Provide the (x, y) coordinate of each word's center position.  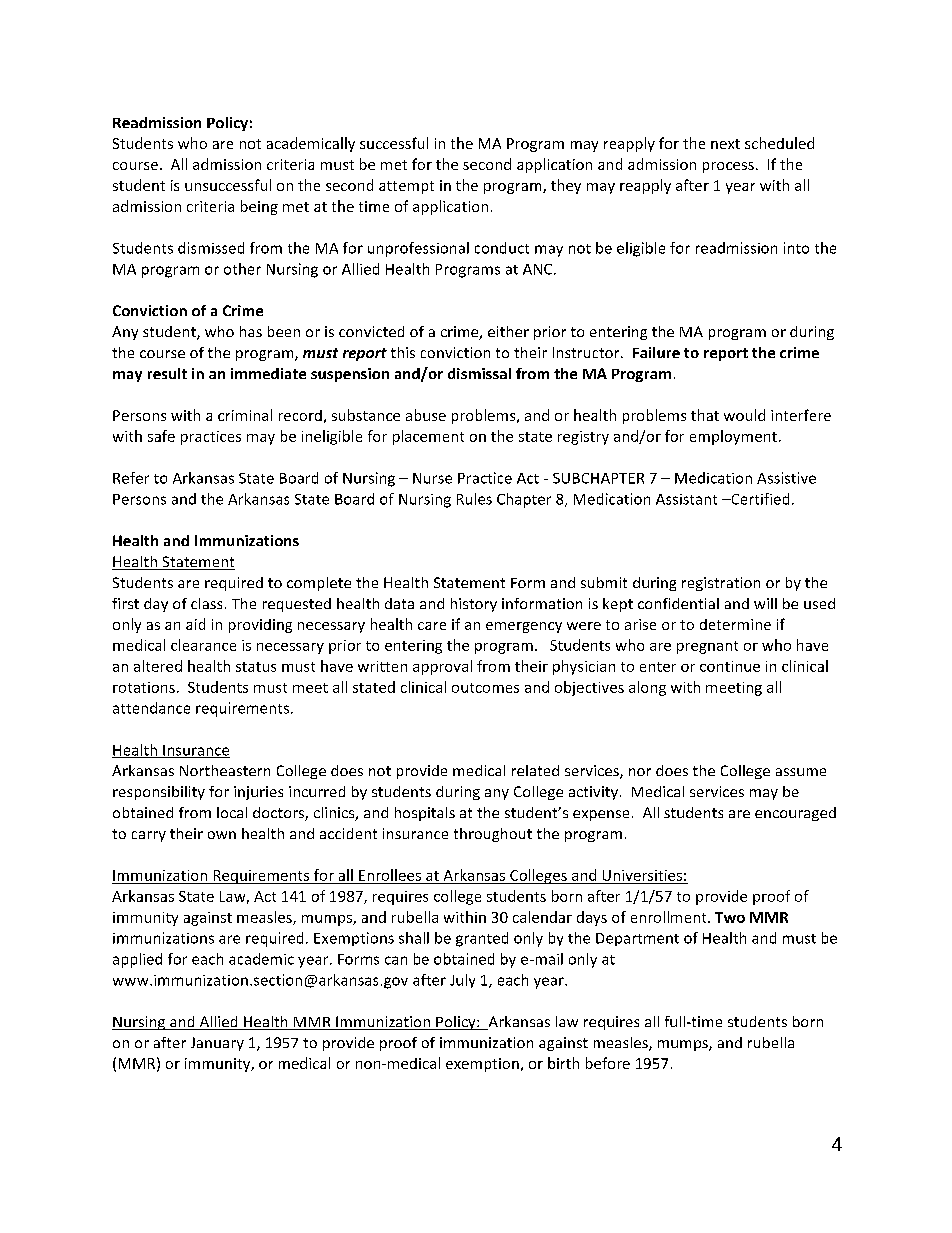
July (462, 981)
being (259, 207)
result (167, 373)
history (474, 605)
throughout (493, 835)
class (206, 603)
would (744, 415)
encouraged (795, 814)
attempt (406, 187)
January (217, 1044)
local (232, 812)
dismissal (479, 373)
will (765, 603)
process (728, 167)
